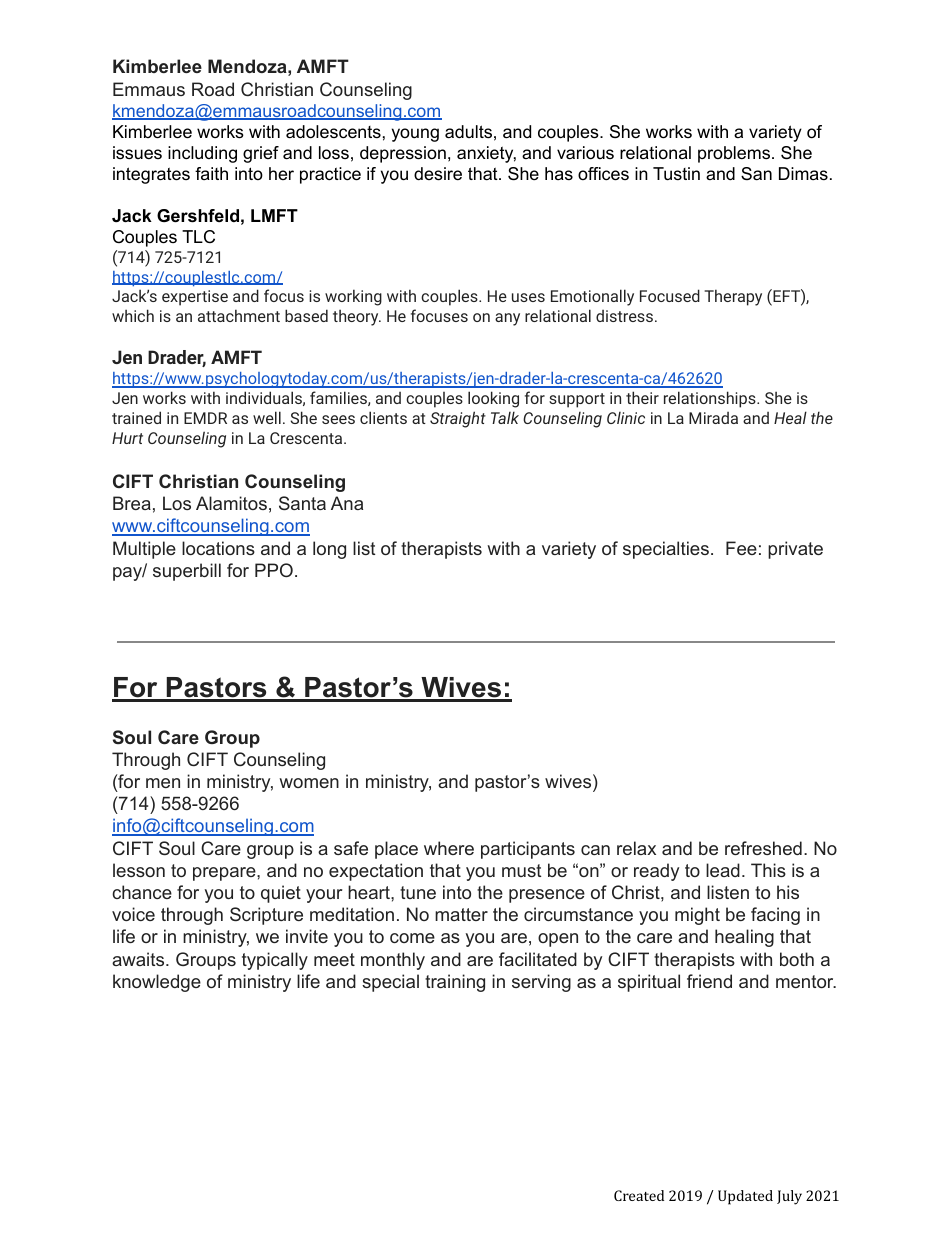  Describe the element at coordinates (225, 874) in the document. I see `prepare` at that location.
